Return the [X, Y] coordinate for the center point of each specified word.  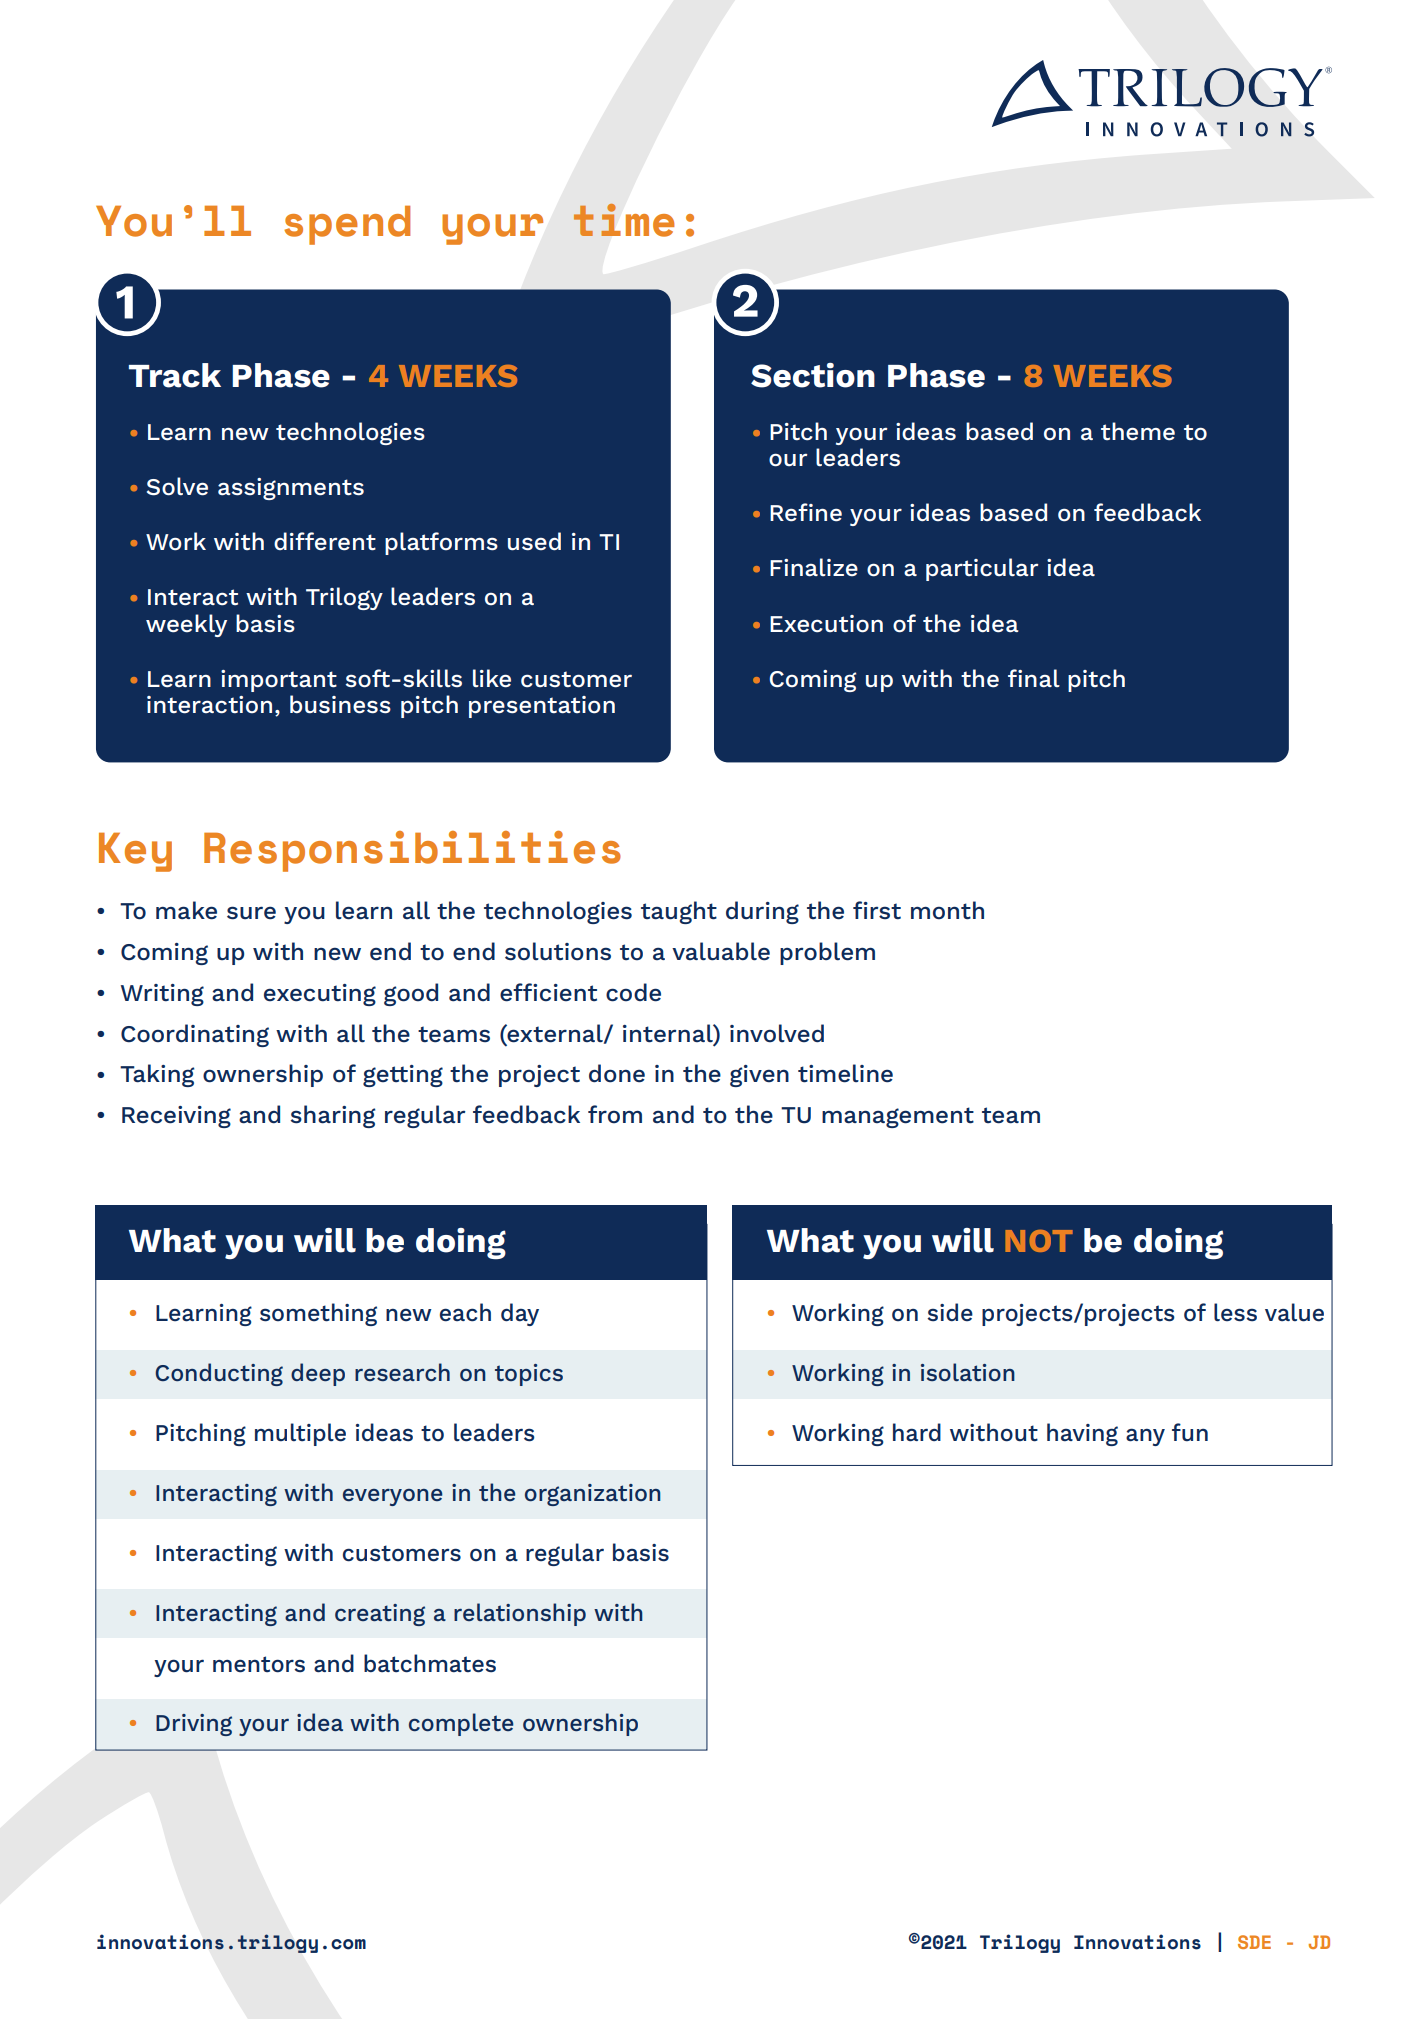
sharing [332, 1116]
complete [461, 1724]
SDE [1254, 1942]
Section [813, 375]
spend [347, 225]
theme [1138, 431]
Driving [194, 1725]
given [759, 1076]
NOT [1039, 1241]
